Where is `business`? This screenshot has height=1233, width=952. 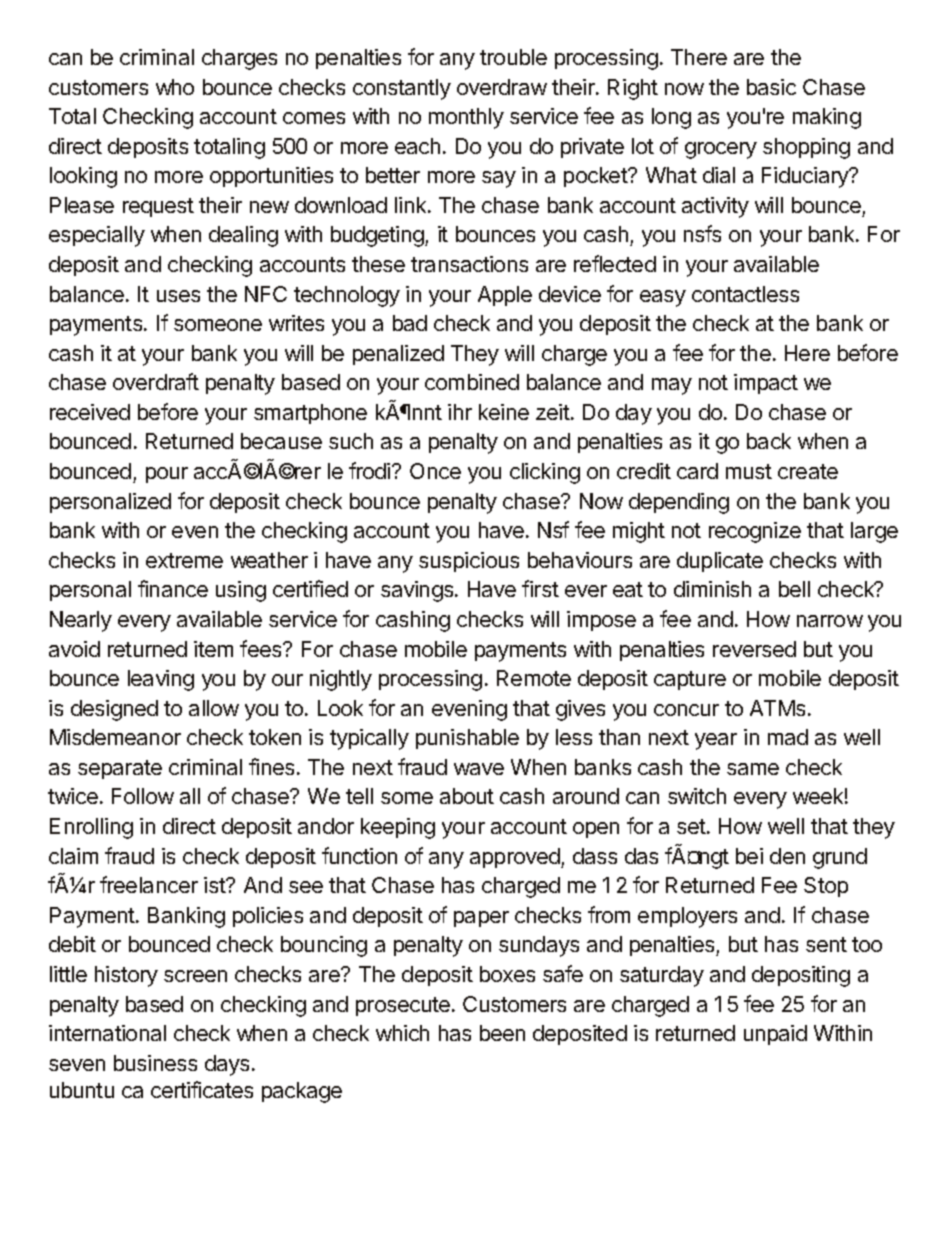
business is located at coordinates (155, 1063).
